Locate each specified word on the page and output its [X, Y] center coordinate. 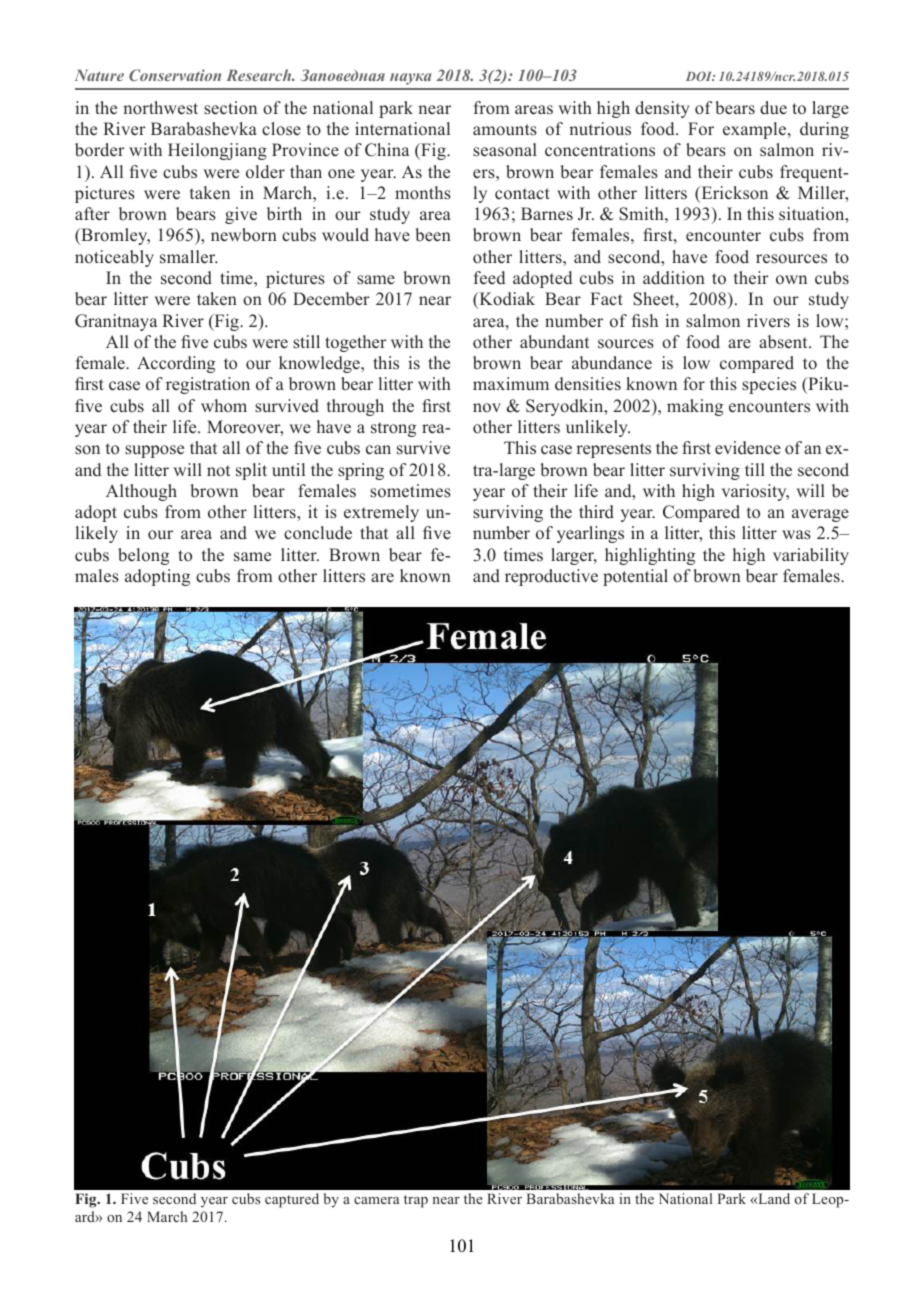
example [756, 130]
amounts [505, 130]
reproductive [551, 577]
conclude [318, 533]
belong [143, 556]
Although [141, 492]
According [176, 364]
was [796, 535]
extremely [381, 513]
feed [489, 278]
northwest [160, 108]
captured [292, 1200]
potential [635, 577]
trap [416, 1201]
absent [784, 342]
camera [376, 1200]
